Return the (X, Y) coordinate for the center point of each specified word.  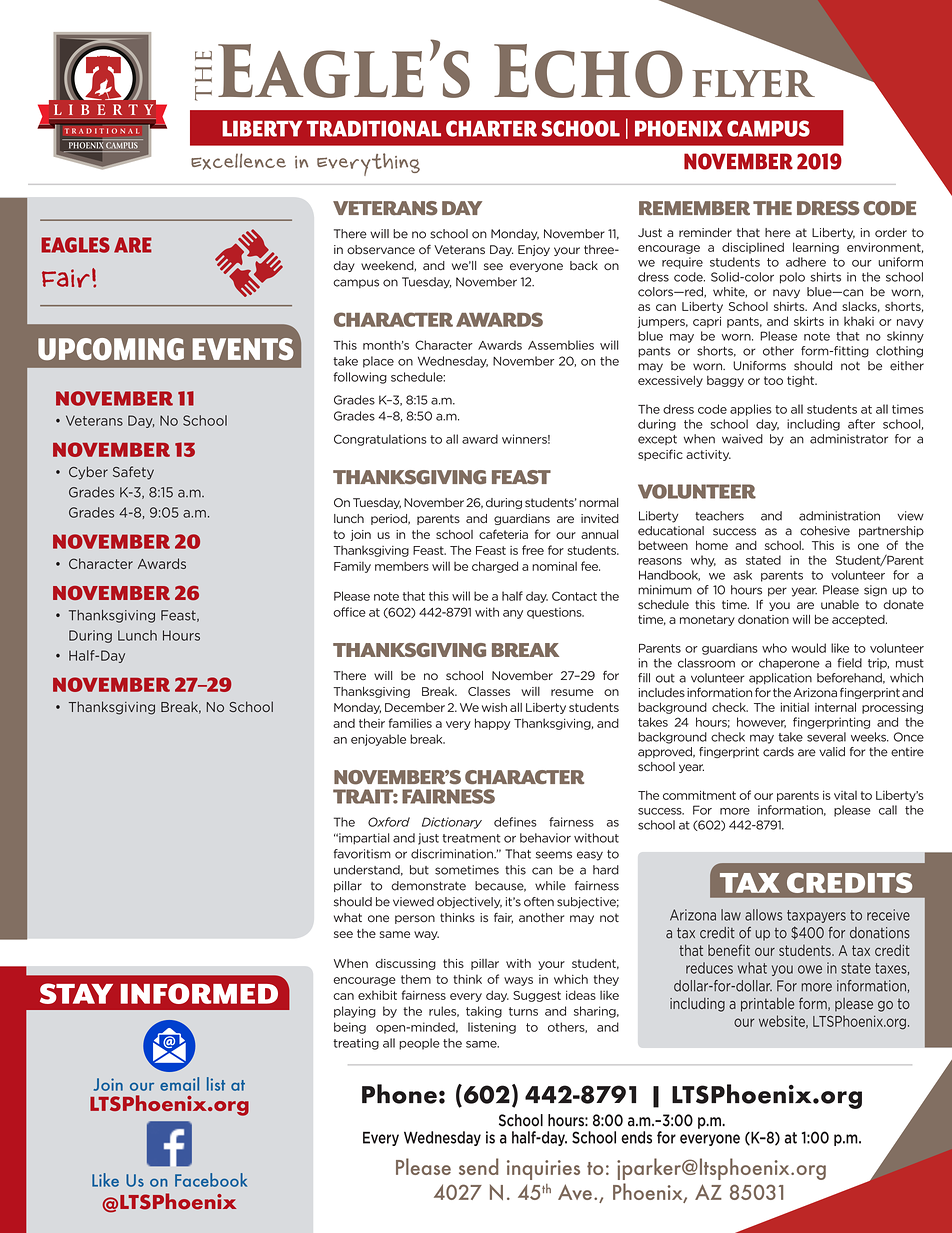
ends (636, 1137)
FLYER (754, 83)
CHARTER (491, 128)
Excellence (238, 161)
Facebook (211, 1180)
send (478, 1166)
